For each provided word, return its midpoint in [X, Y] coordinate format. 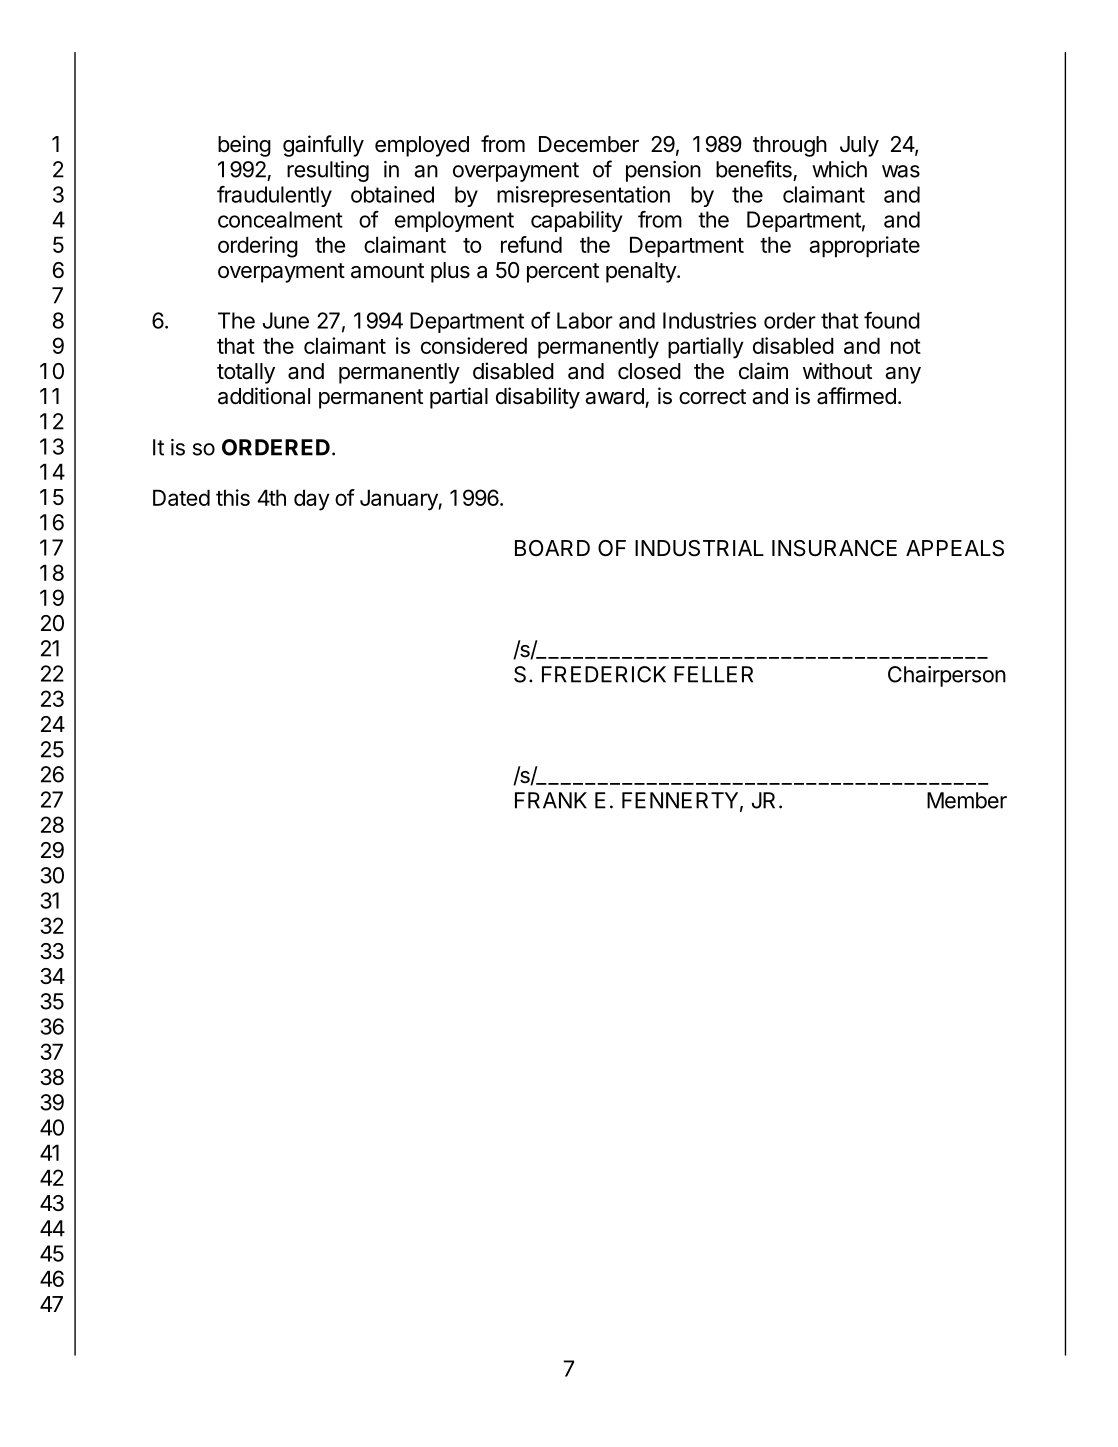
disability [538, 398]
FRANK [551, 800]
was [901, 171]
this [233, 497]
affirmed [856, 396]
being [244, 146]
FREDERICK [604, 674]
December [589, 144]
